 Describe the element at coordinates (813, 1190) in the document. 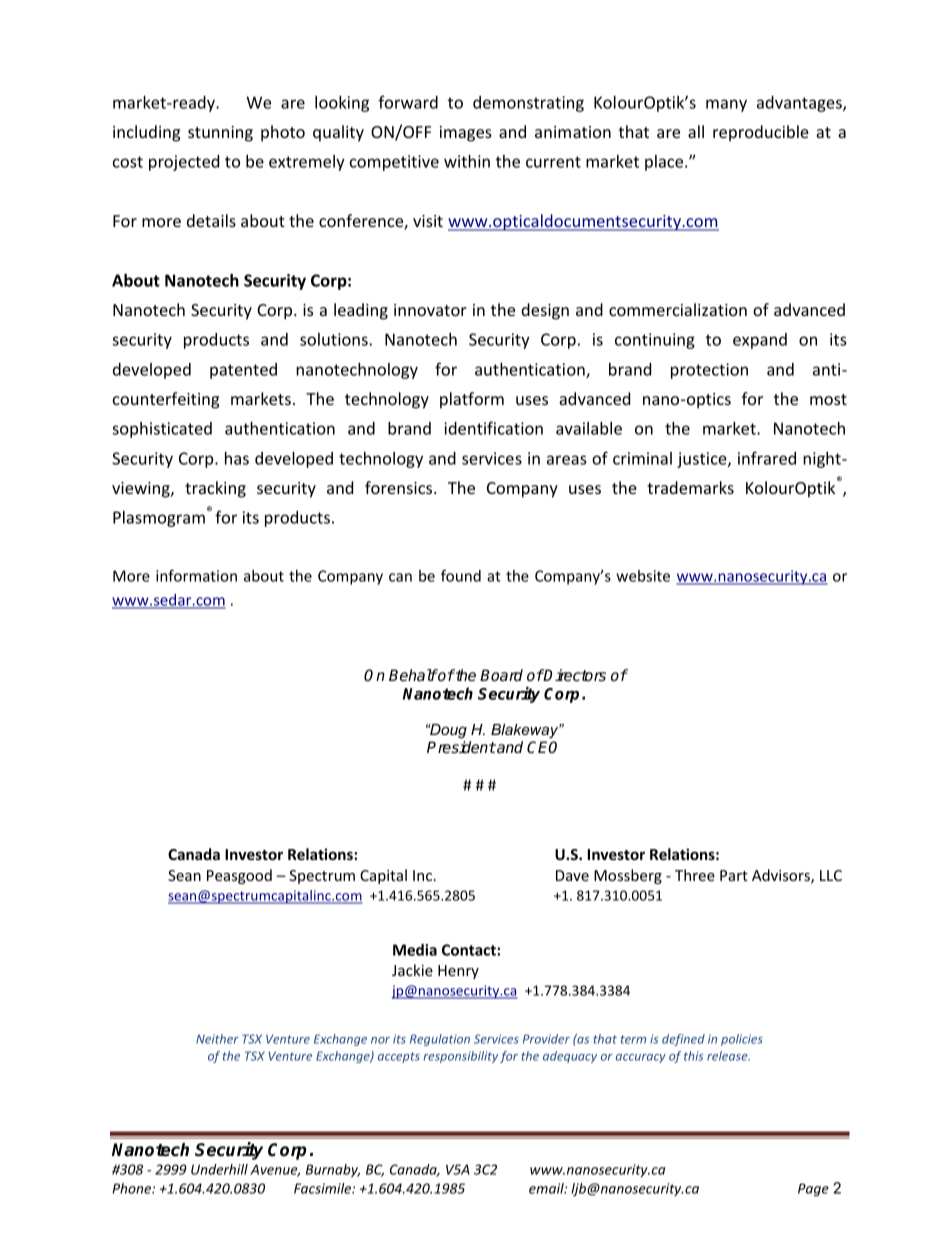

I see `Page` at that location.
